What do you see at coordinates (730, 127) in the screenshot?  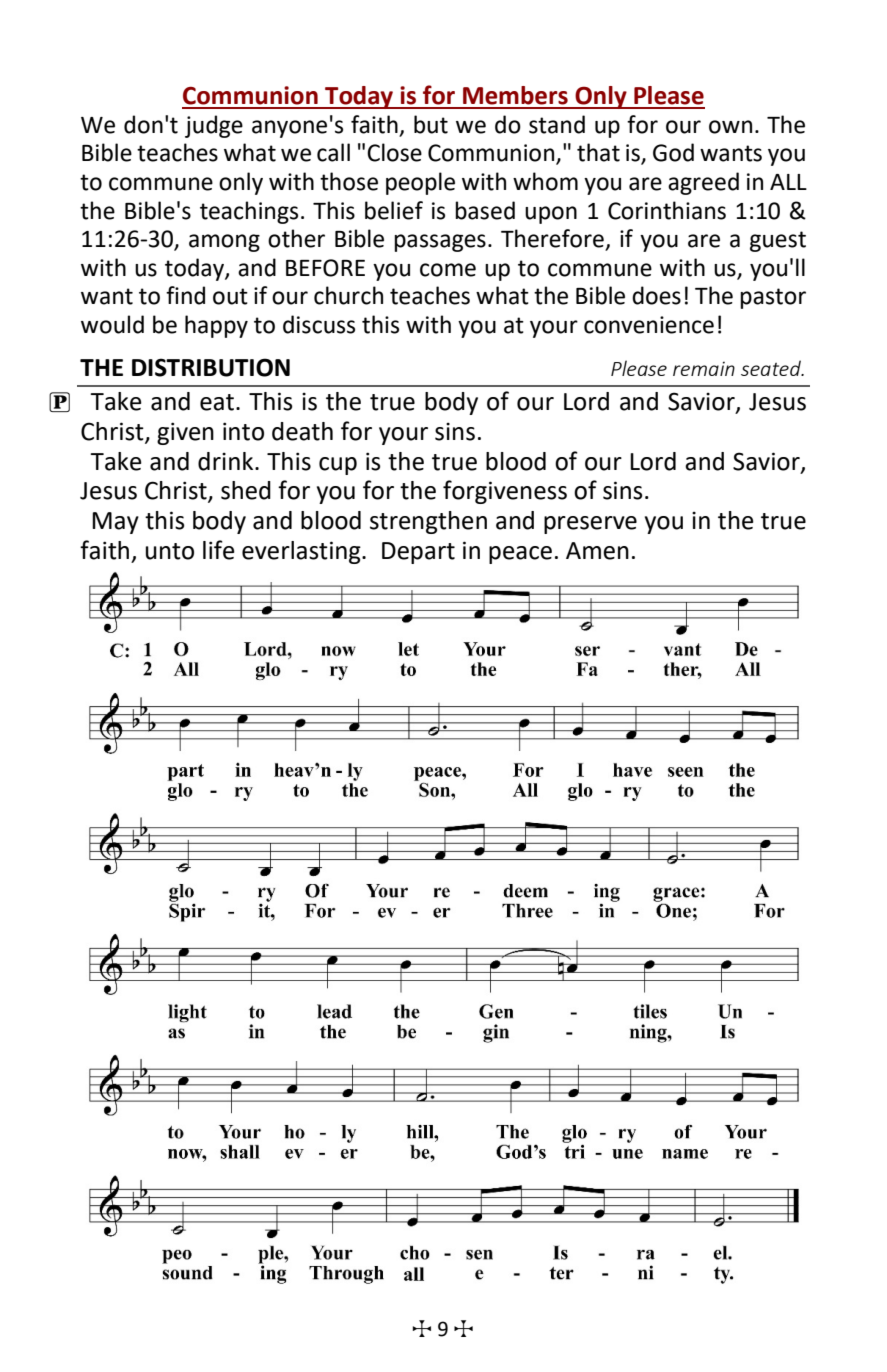 I see `own` at bounding box center [730, 127].
